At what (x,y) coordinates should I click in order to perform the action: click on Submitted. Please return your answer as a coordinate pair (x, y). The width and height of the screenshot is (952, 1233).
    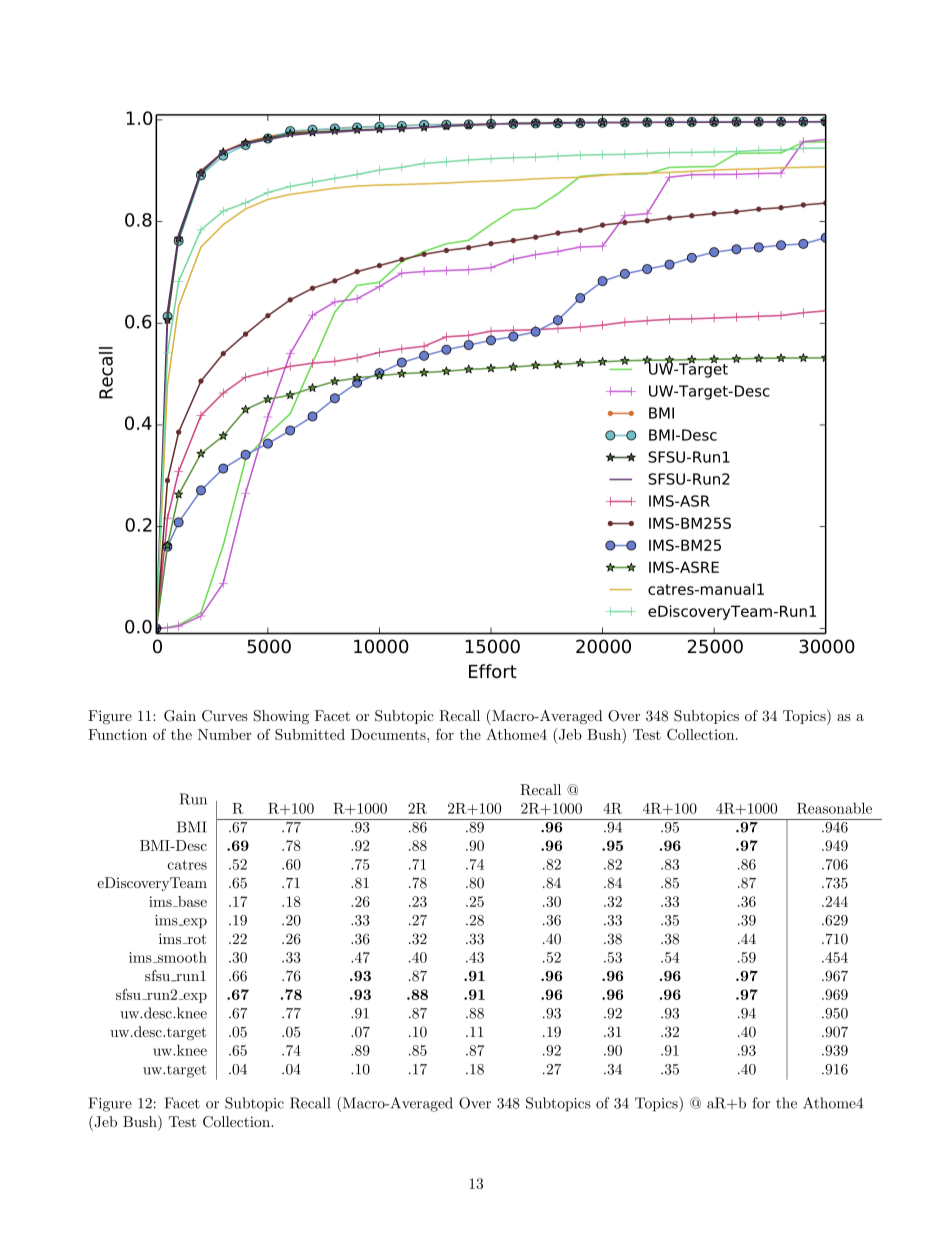
    Looking at the image, I should click on (310, 734).
